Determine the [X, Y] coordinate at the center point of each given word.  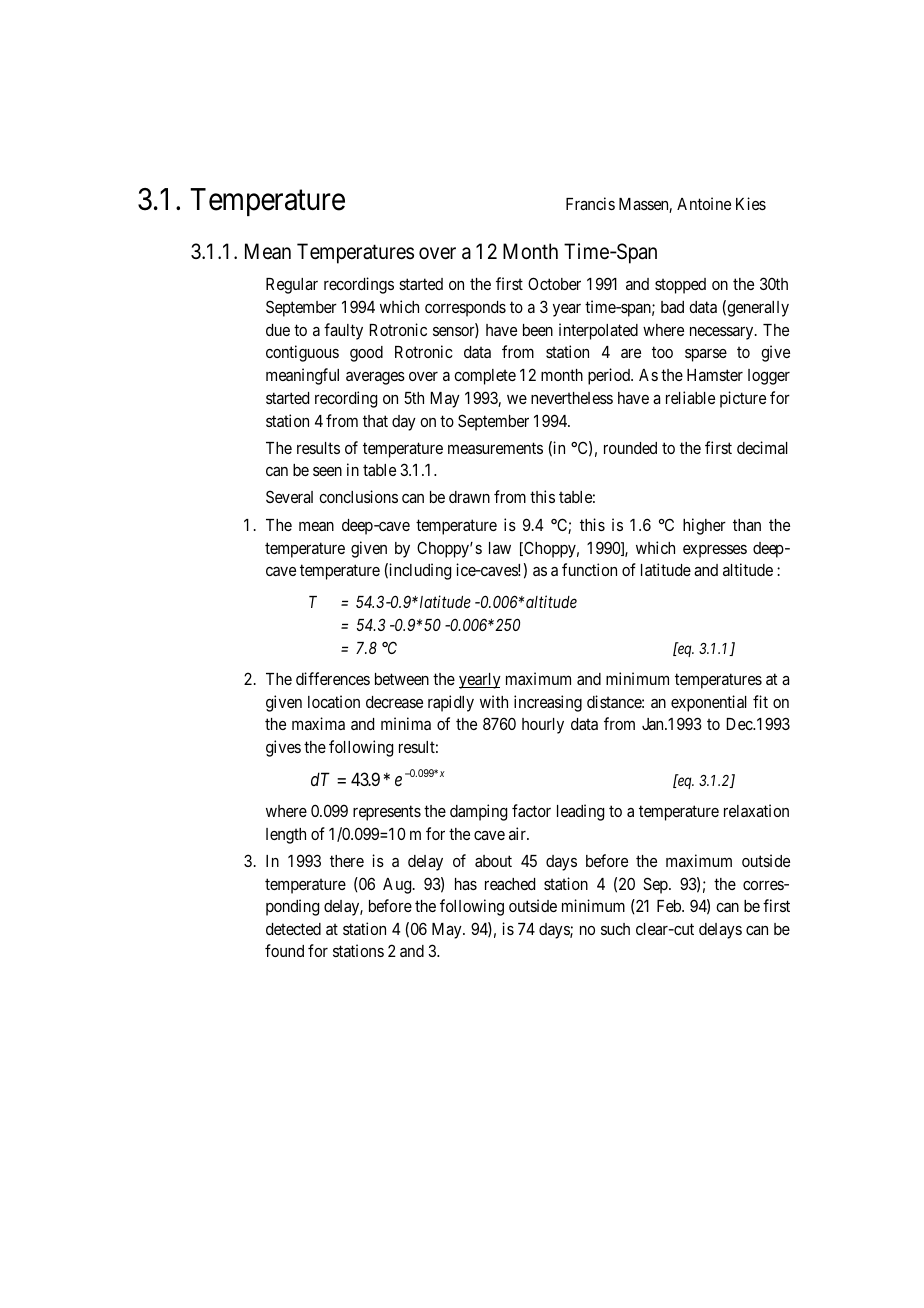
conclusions [358, 496]
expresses [715, 551]
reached [510, 884]
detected [293, 929]
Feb [670, 906]
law [500, 548]
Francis [590, 203]
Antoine [704, 203]
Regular [292, 286]
